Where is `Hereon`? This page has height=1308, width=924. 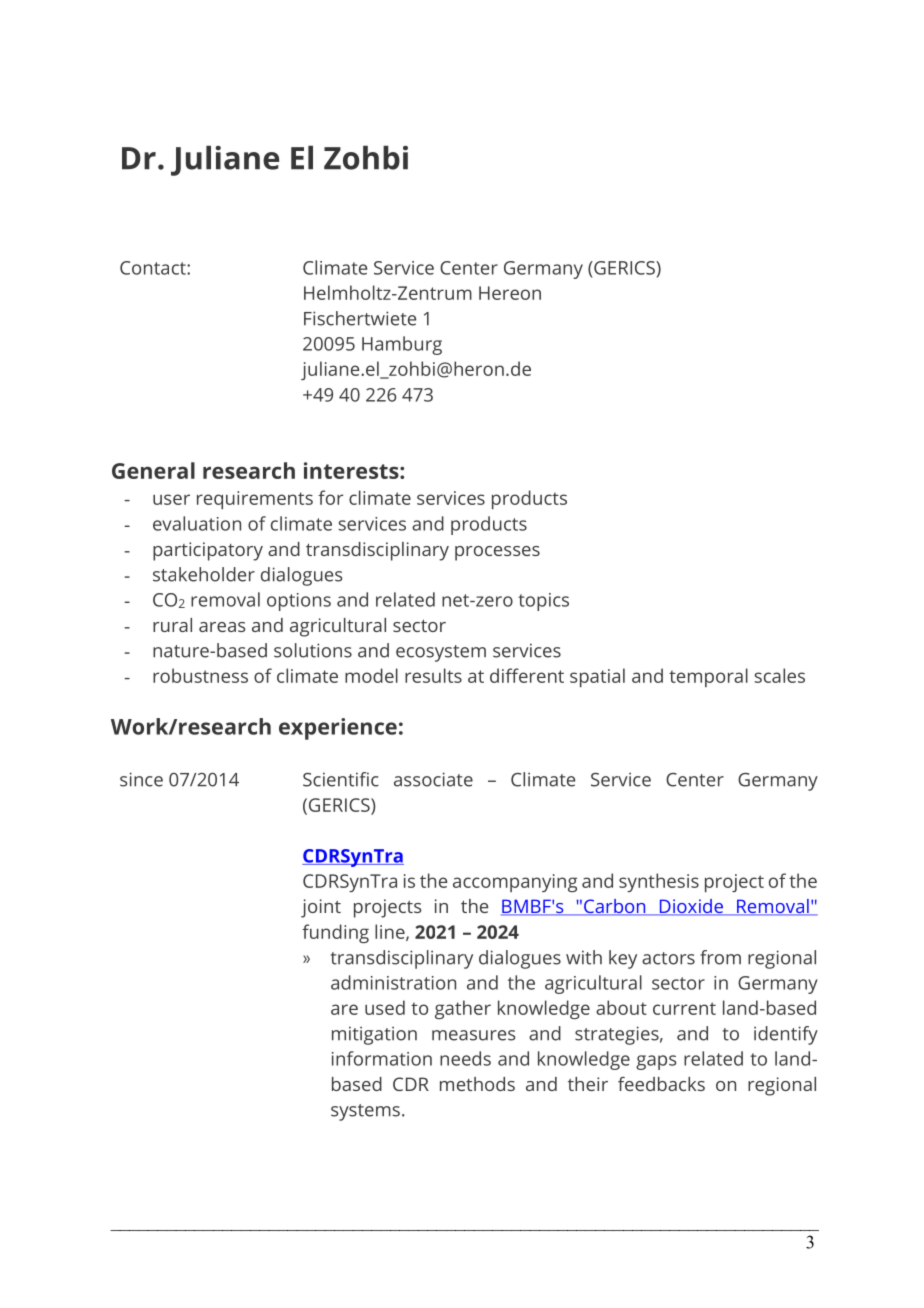
Hereon is located at coordinates (510, 293).
